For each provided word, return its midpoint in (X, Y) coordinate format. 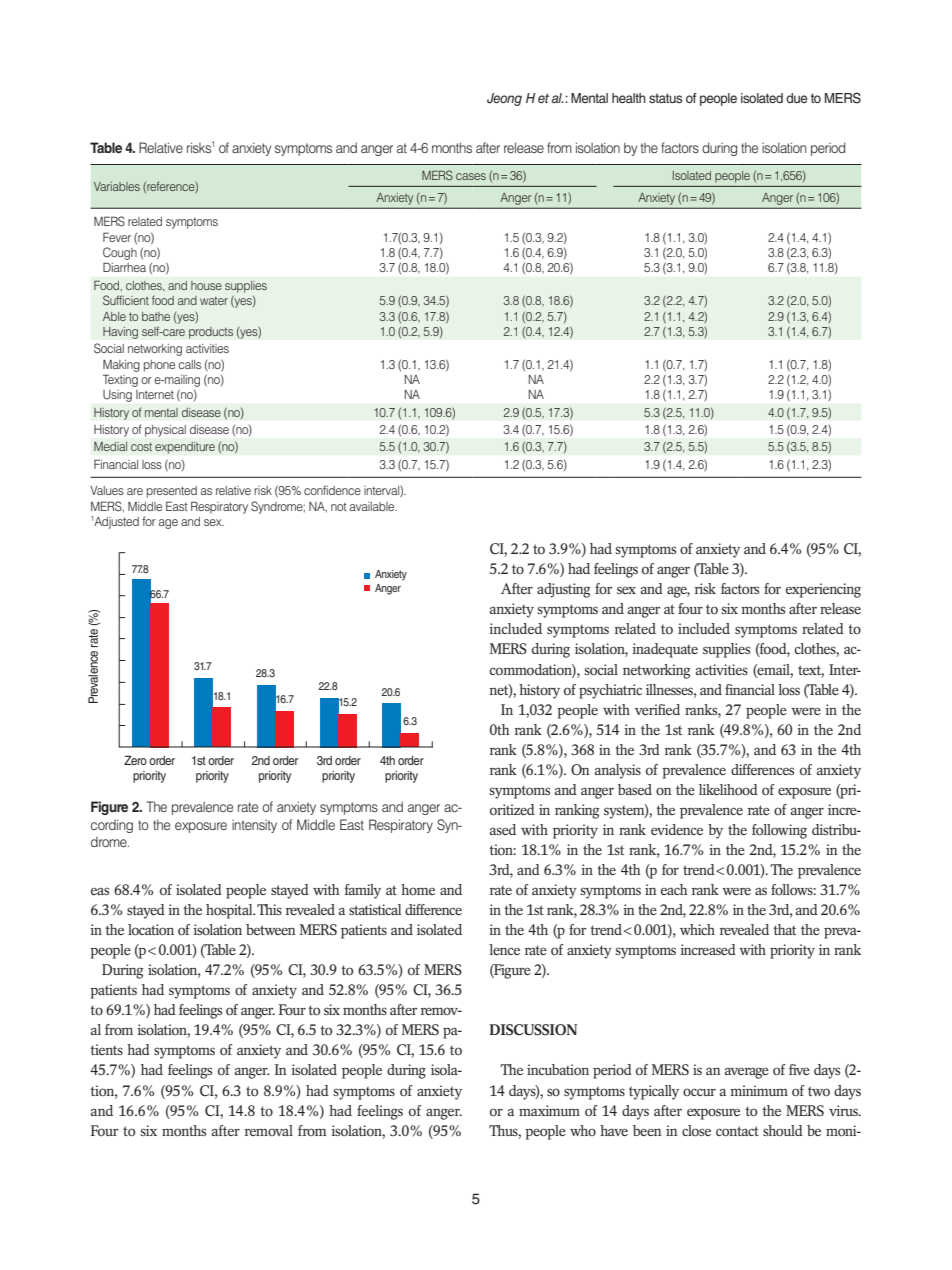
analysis (618, 771)
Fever (117, 237)
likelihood (728, 789)
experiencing (823, 590)
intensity (254, 826)
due (796, 98)
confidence (332, 490)
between (271, 929)
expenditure (185, 448)
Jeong (504, 99)
